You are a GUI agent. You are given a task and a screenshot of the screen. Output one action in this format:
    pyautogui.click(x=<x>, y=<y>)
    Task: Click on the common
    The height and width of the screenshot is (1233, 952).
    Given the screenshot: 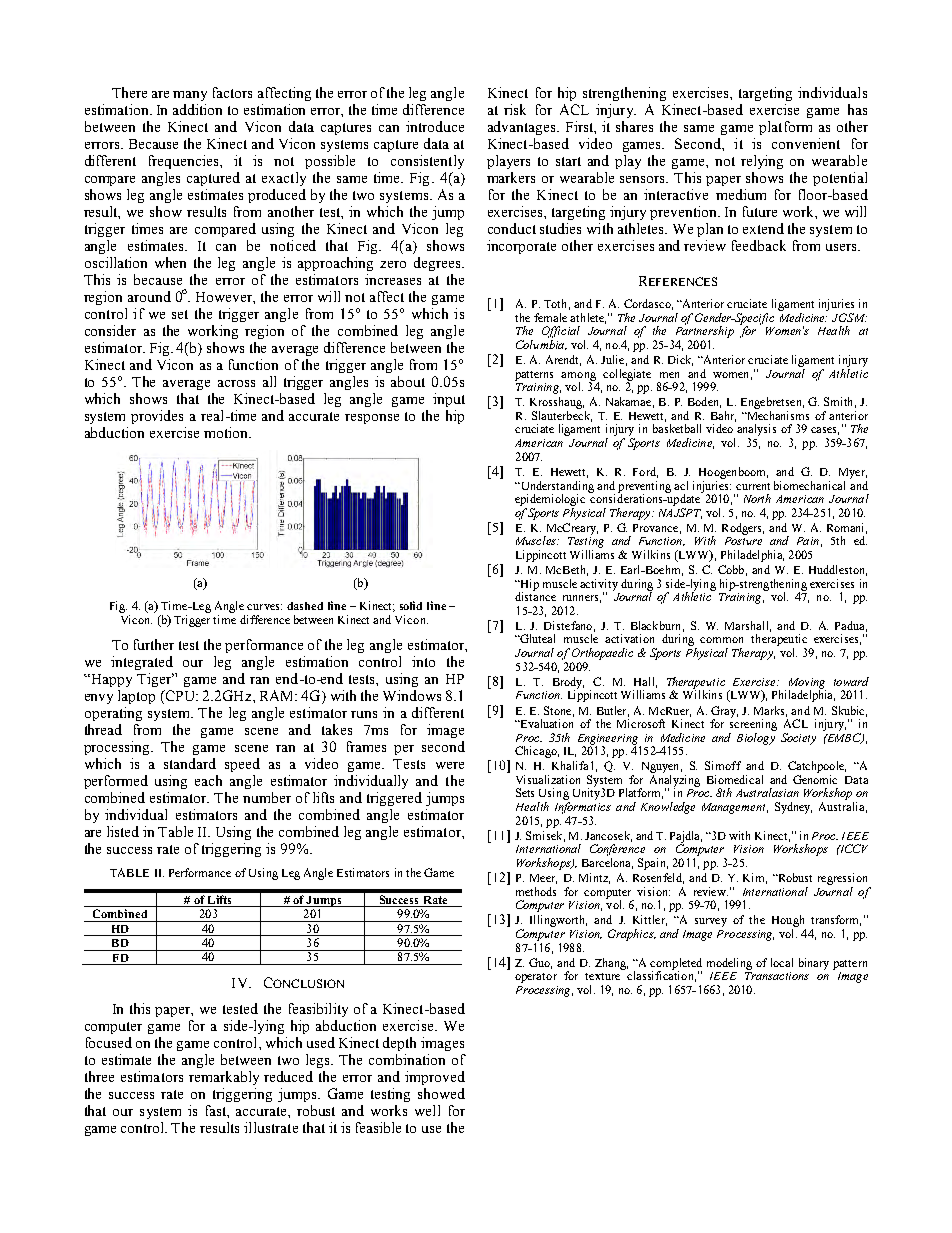 What is the action you would take?
    pyautogui.click(x=721, y=640)
